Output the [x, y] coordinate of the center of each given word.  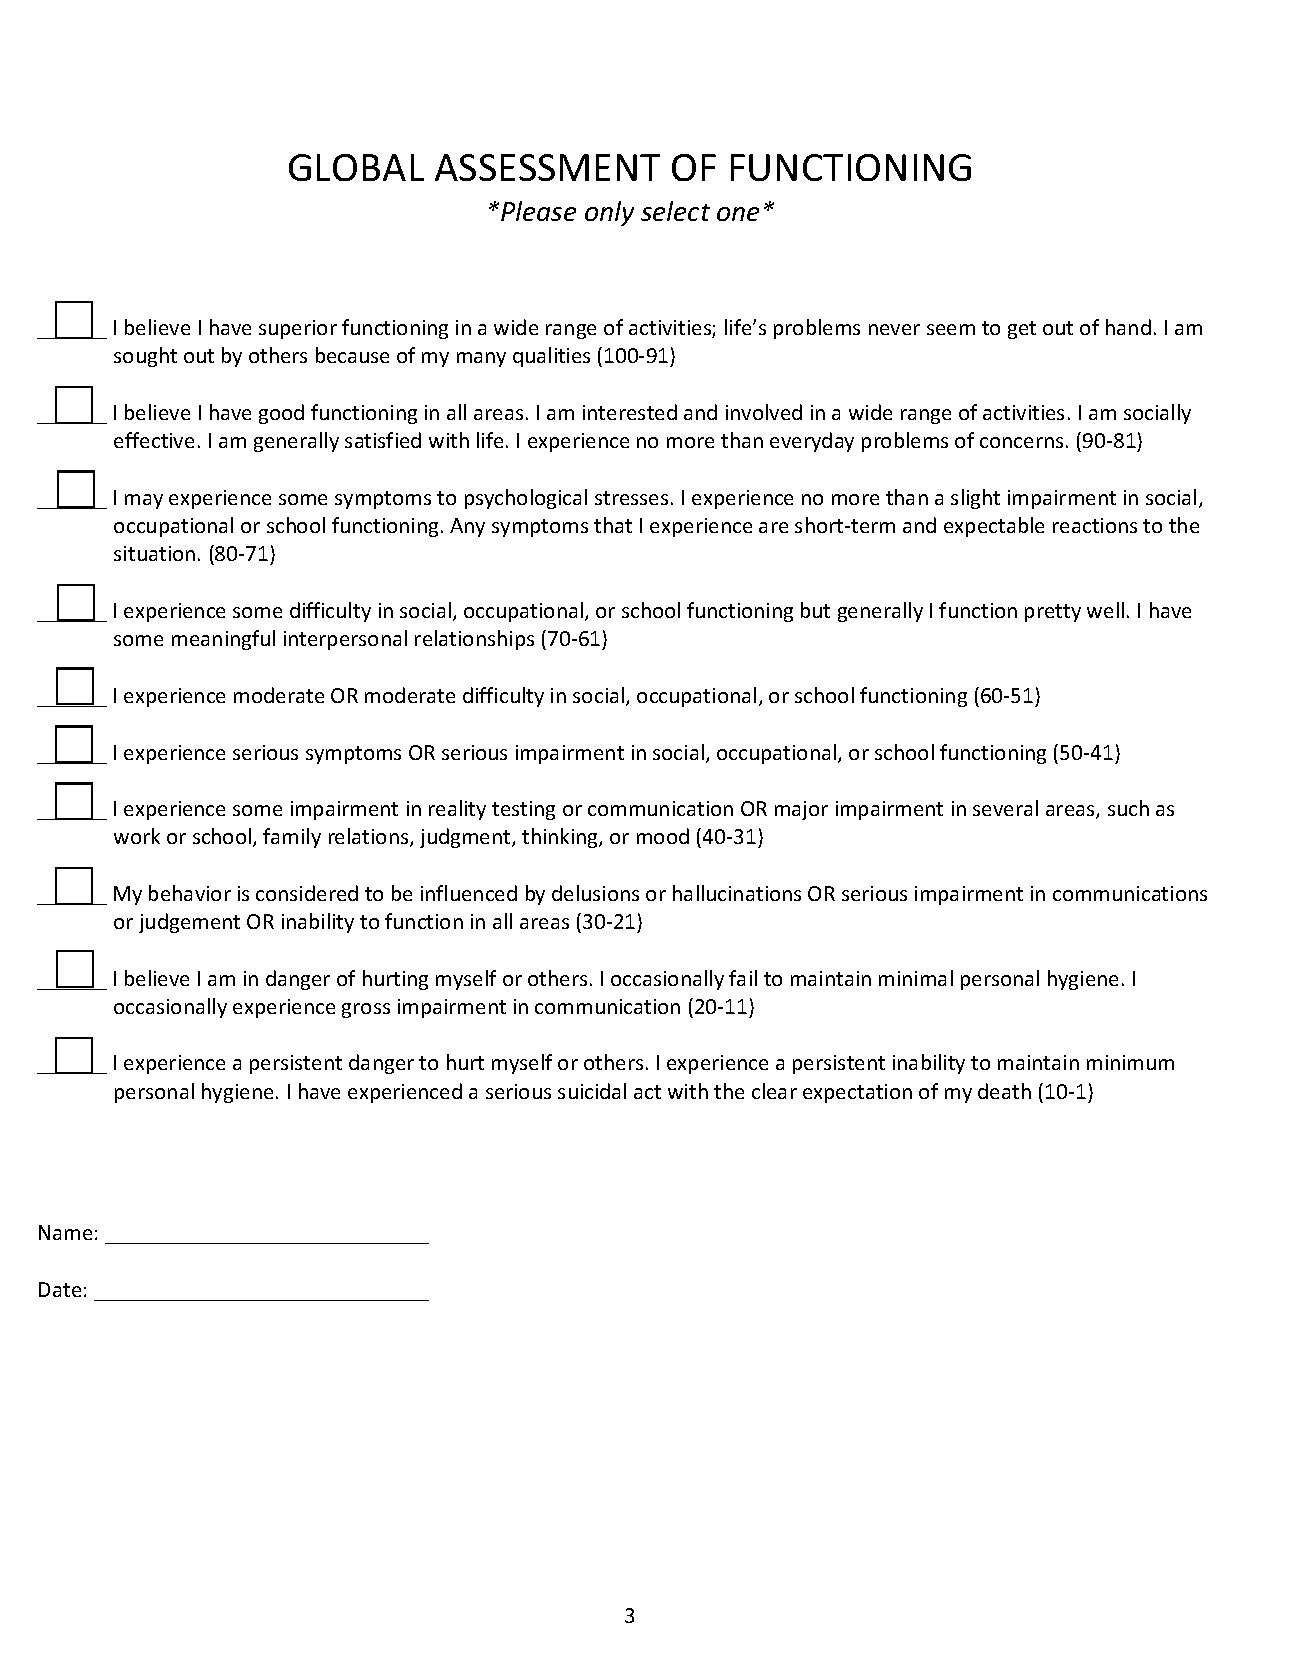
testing [523, 810]
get [1022, 330]
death [1004, 1091]
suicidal [592, 1091]
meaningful [223, 640]
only [609, 213]
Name [65, 1232]
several [1005, 808]
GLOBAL [356, 167]
